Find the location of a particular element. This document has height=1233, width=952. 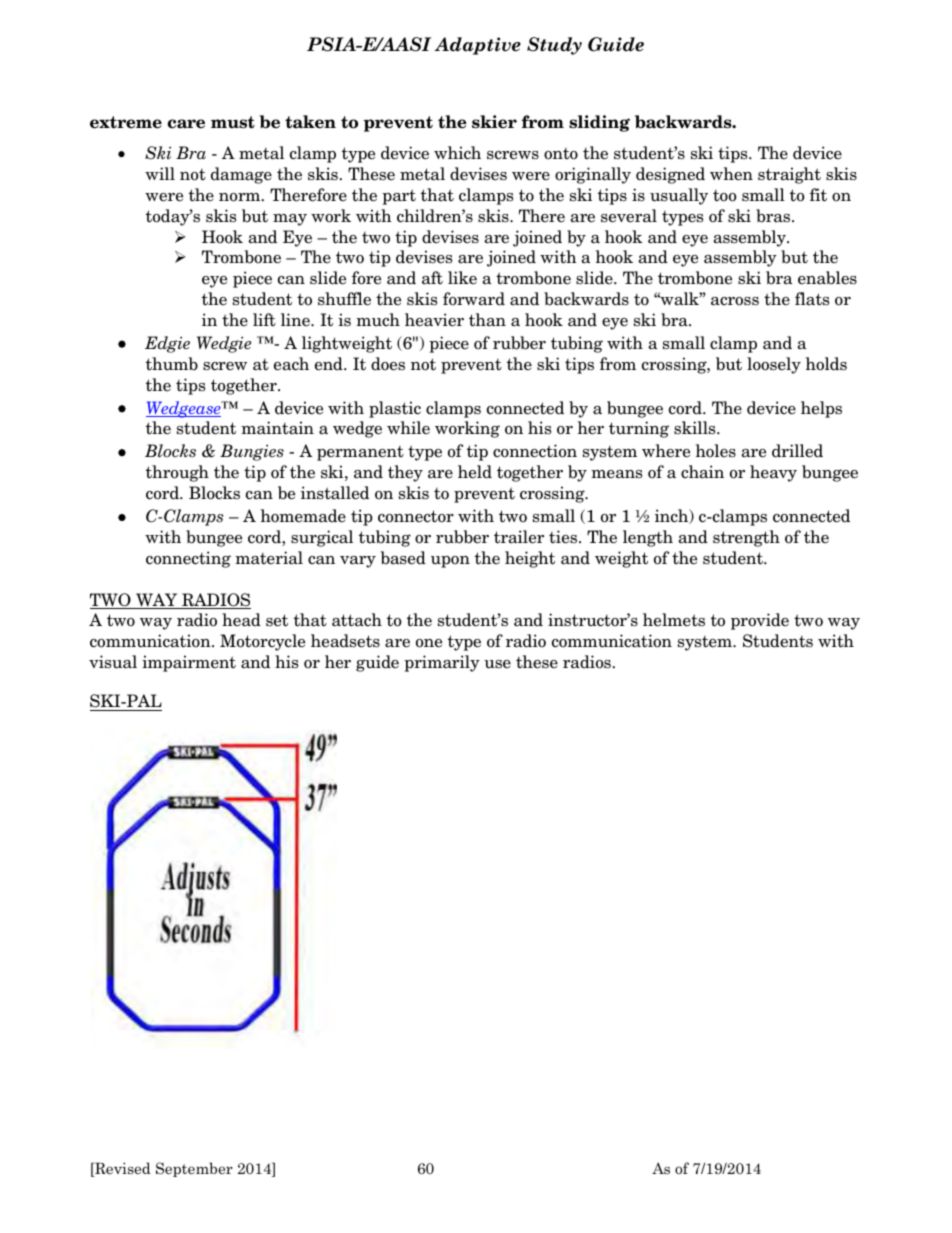

September is located at coordinates (194, 1169).
